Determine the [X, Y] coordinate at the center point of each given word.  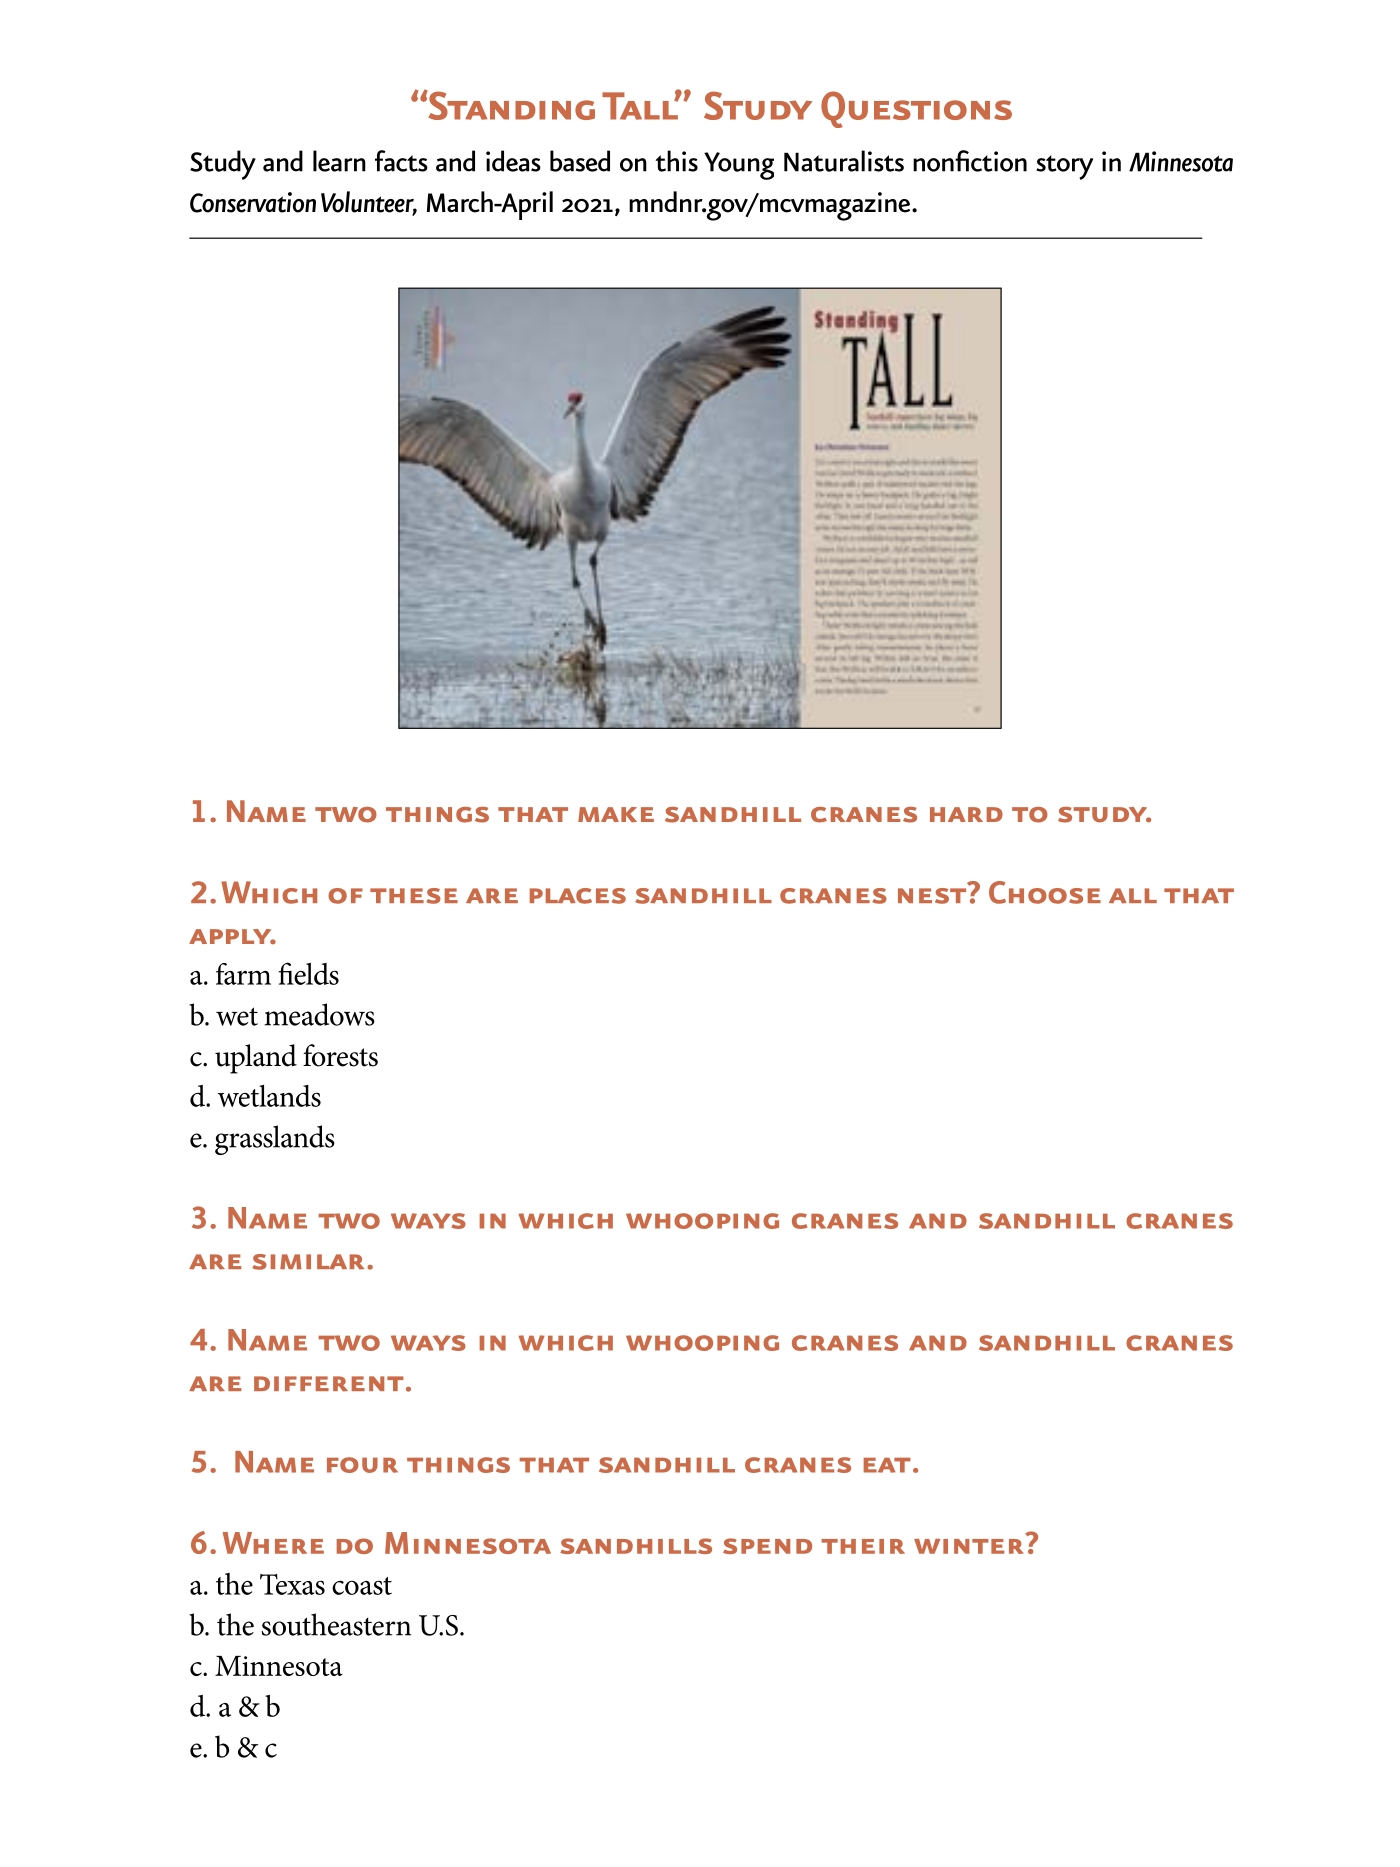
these [414, 896]
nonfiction [970, 161]
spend [767, 1546]
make [616, 814]
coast [362, 1586]
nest [932, 896]
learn [339, 161]
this [677, 161]
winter [969, 1546]
